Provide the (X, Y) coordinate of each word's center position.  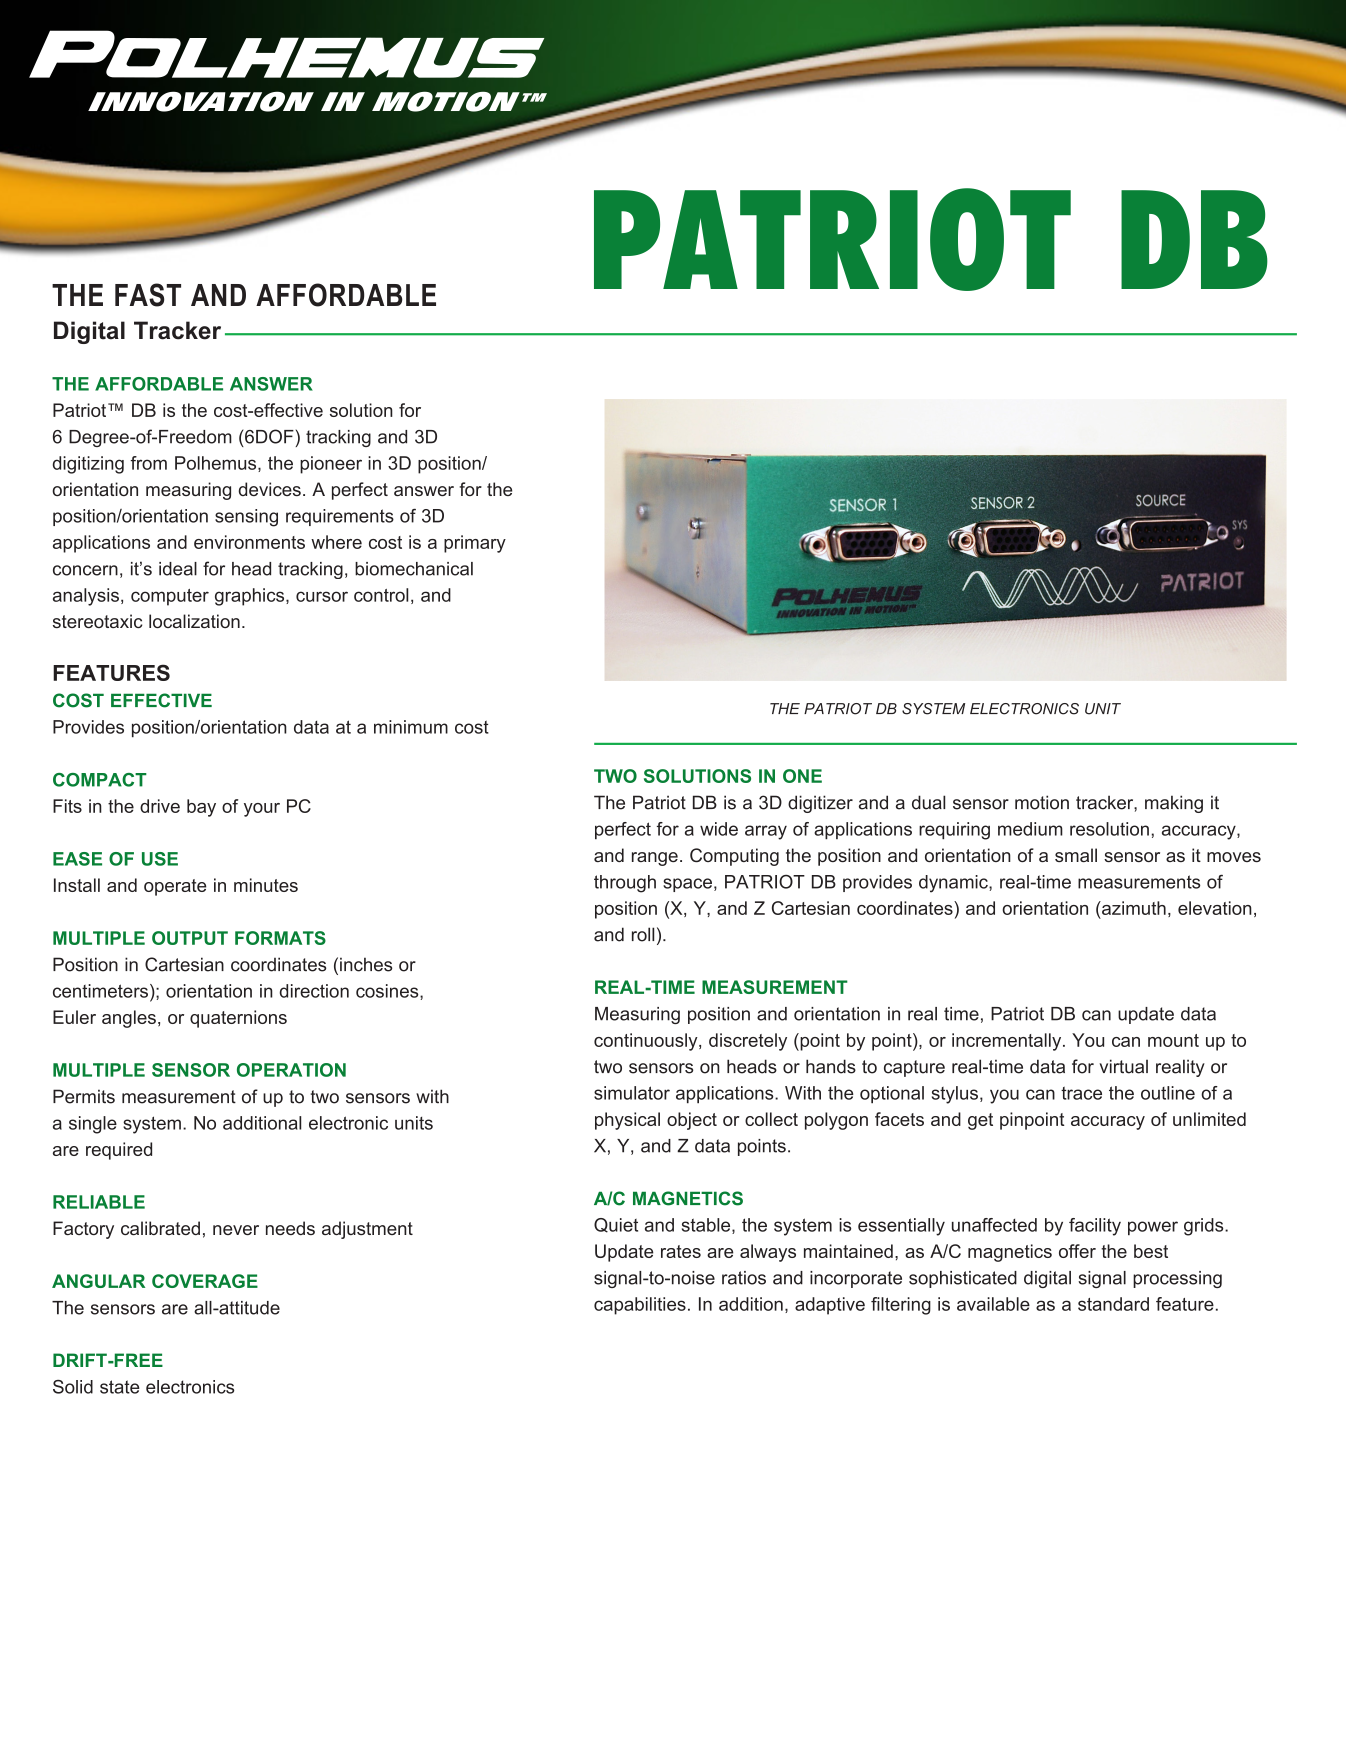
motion (1042, 802)
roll (643, 934)
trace (1081, 1093)
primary (475, 544)
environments (249, 542)
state (120, 1387)
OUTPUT (190, 938)
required (119, 1151)
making (1174, 804)
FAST (148, 295)
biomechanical (414, 569)
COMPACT (100, 780)
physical (627, 1121)
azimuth (1133, 908)
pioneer (331, 465)
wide (719, 829)
